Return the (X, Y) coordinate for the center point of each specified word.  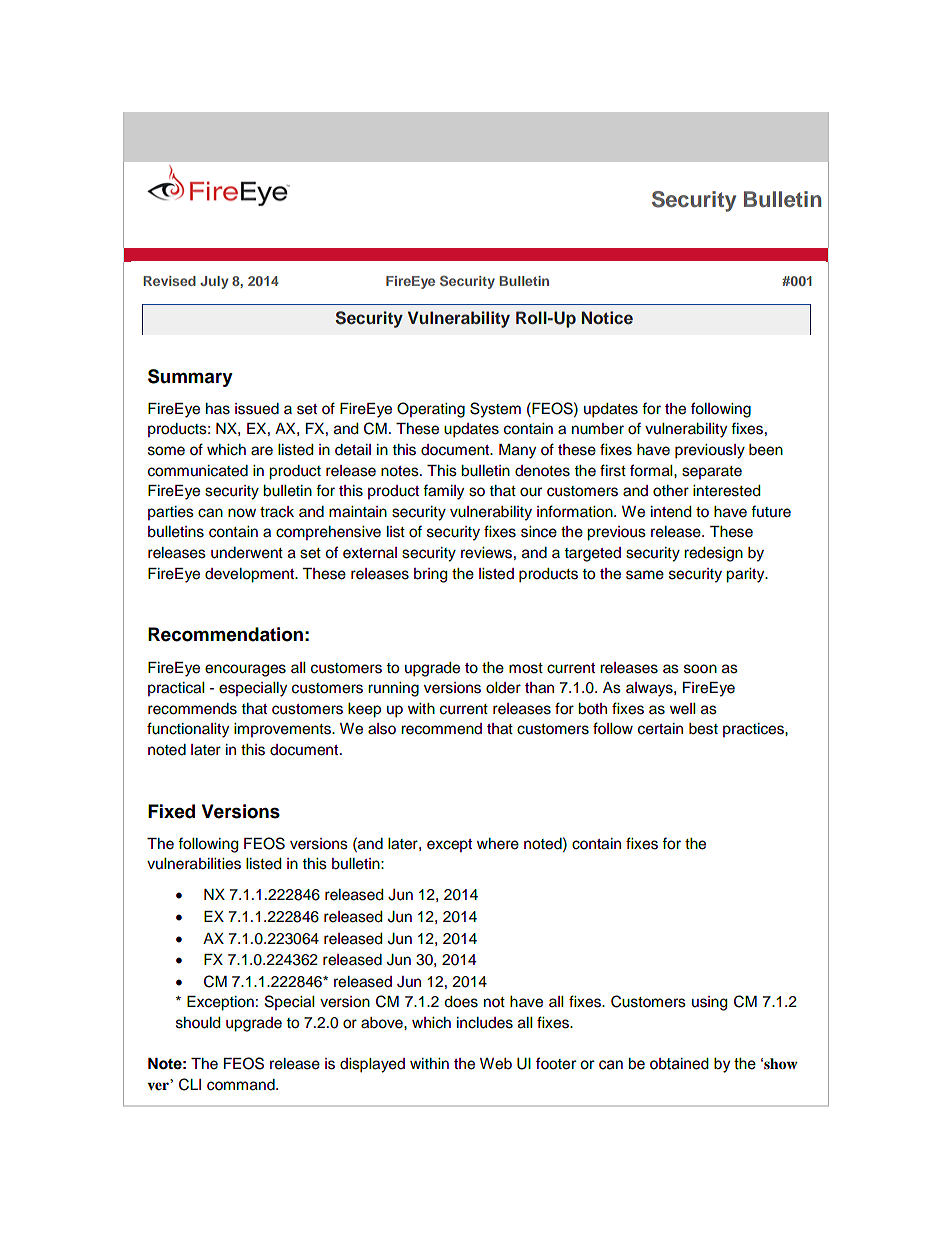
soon (700, 669)
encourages (245, 670)
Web (496, 1064)
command (242, 1085)
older (503, 688)
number (598, 429)
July (214, 282)
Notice (607, 317)
